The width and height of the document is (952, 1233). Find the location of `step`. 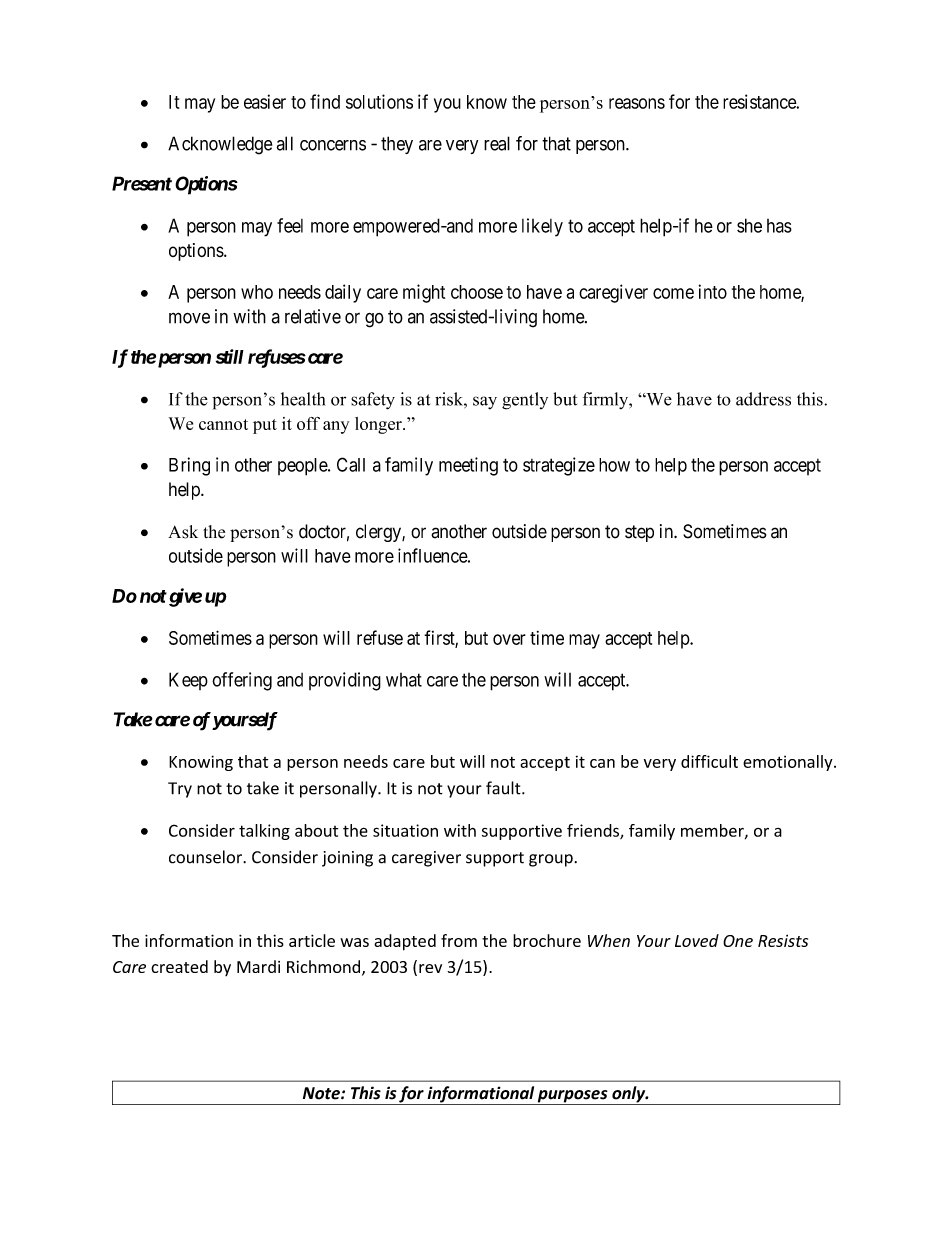

step is located at coordinates (639, 533).
